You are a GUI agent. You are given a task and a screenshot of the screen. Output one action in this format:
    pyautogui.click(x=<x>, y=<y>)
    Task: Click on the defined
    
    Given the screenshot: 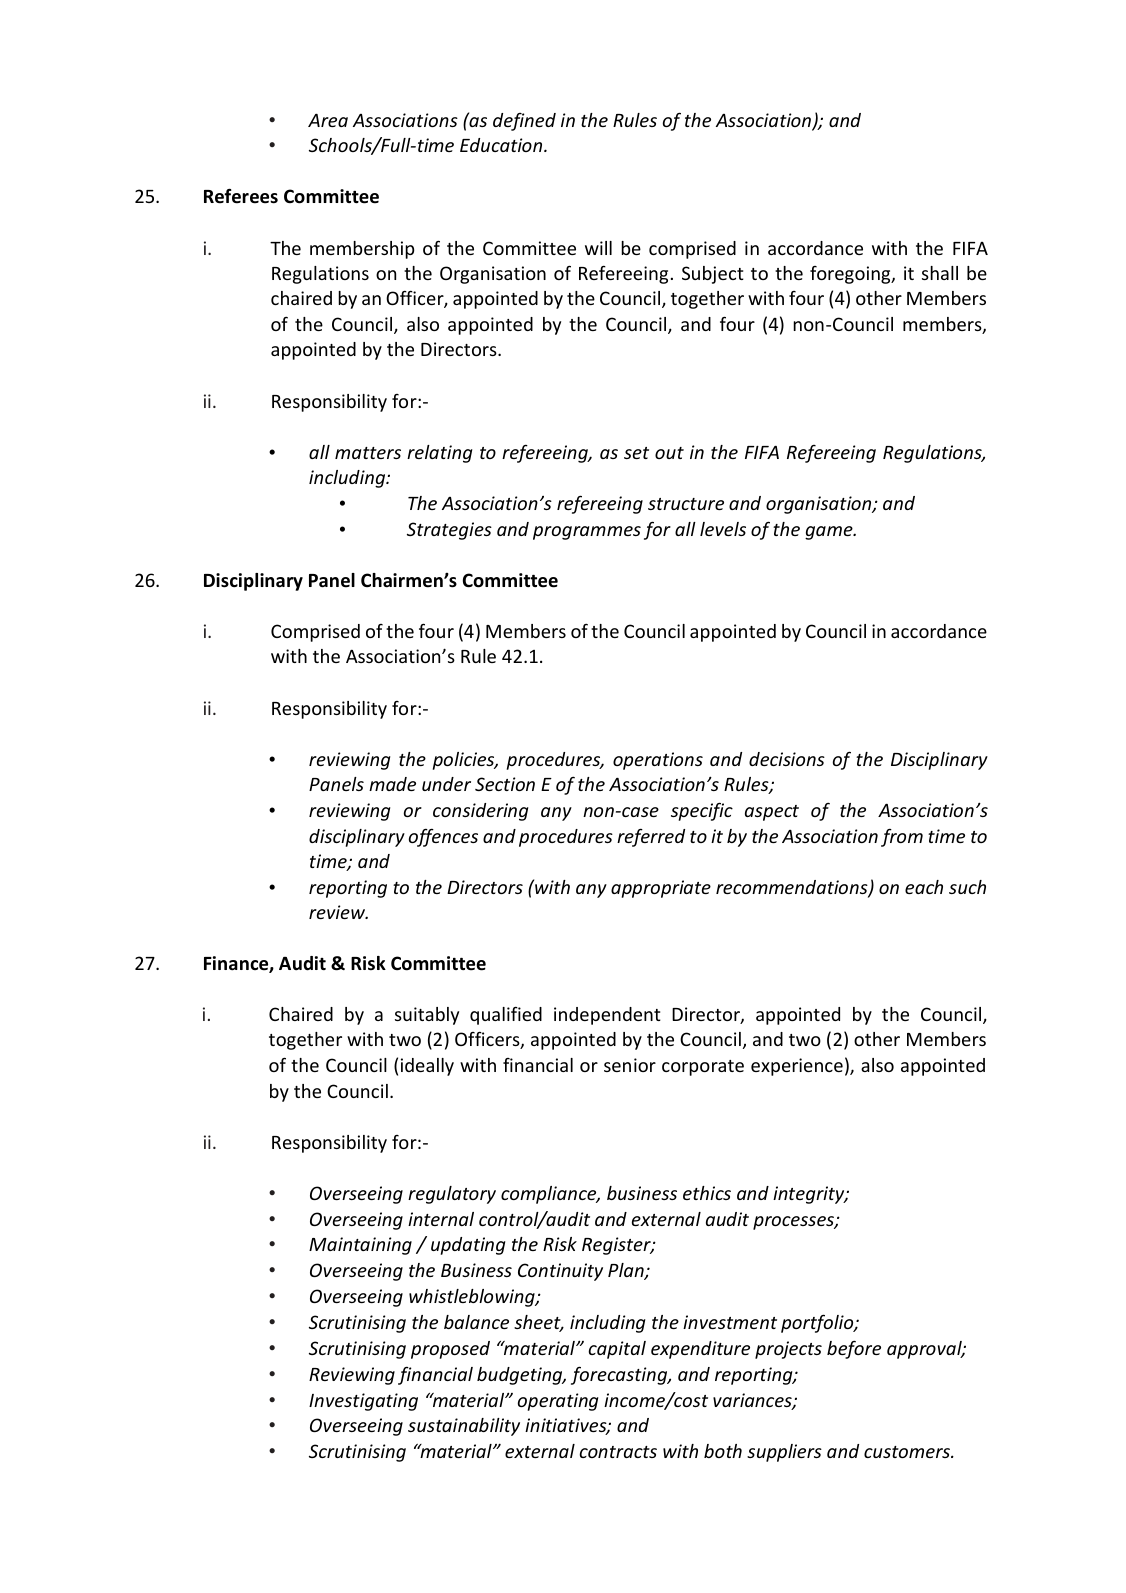 What is the action you would take?
    pyautogui.click(x=524, y=122)
